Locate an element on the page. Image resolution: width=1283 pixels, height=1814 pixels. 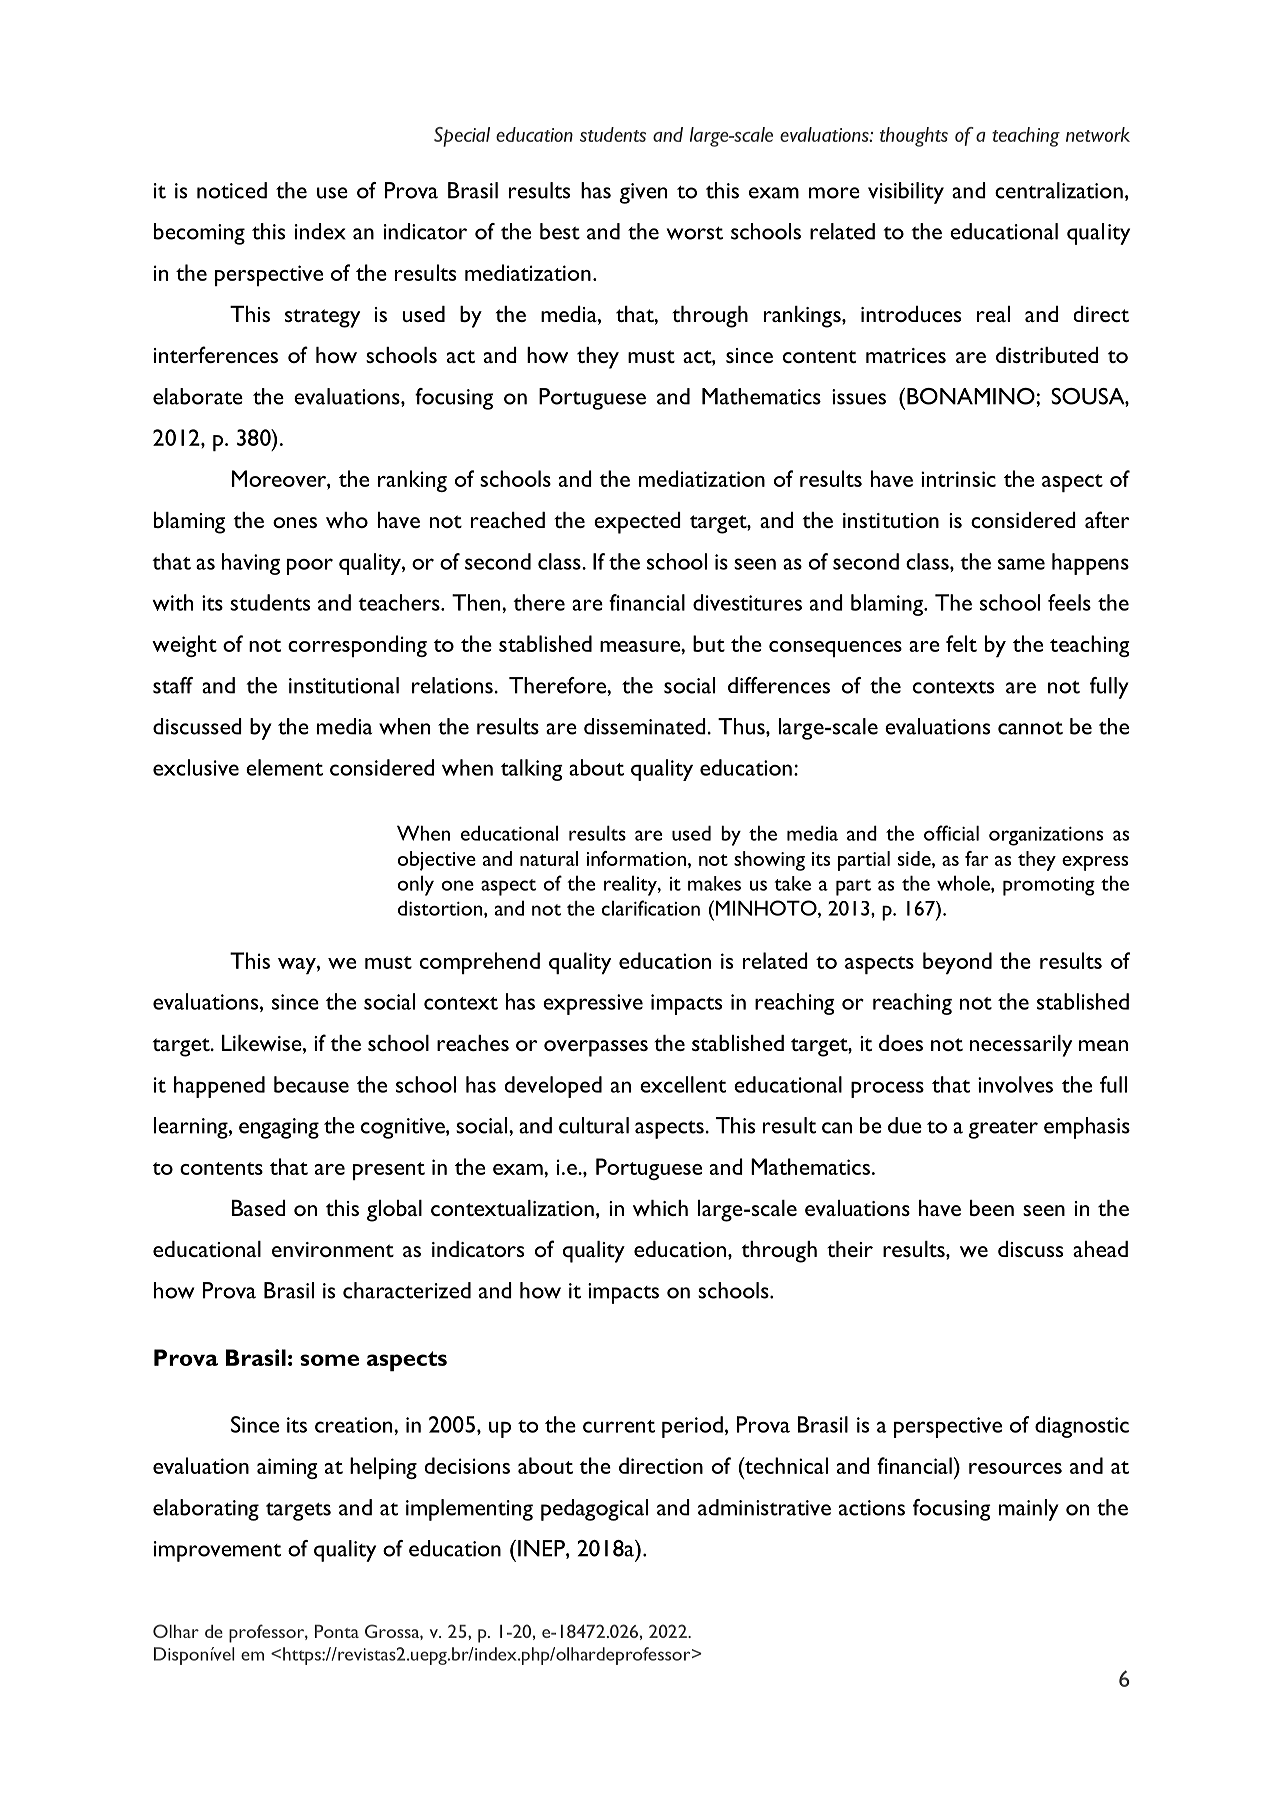
beyond is located at coordinates (957, 963).
